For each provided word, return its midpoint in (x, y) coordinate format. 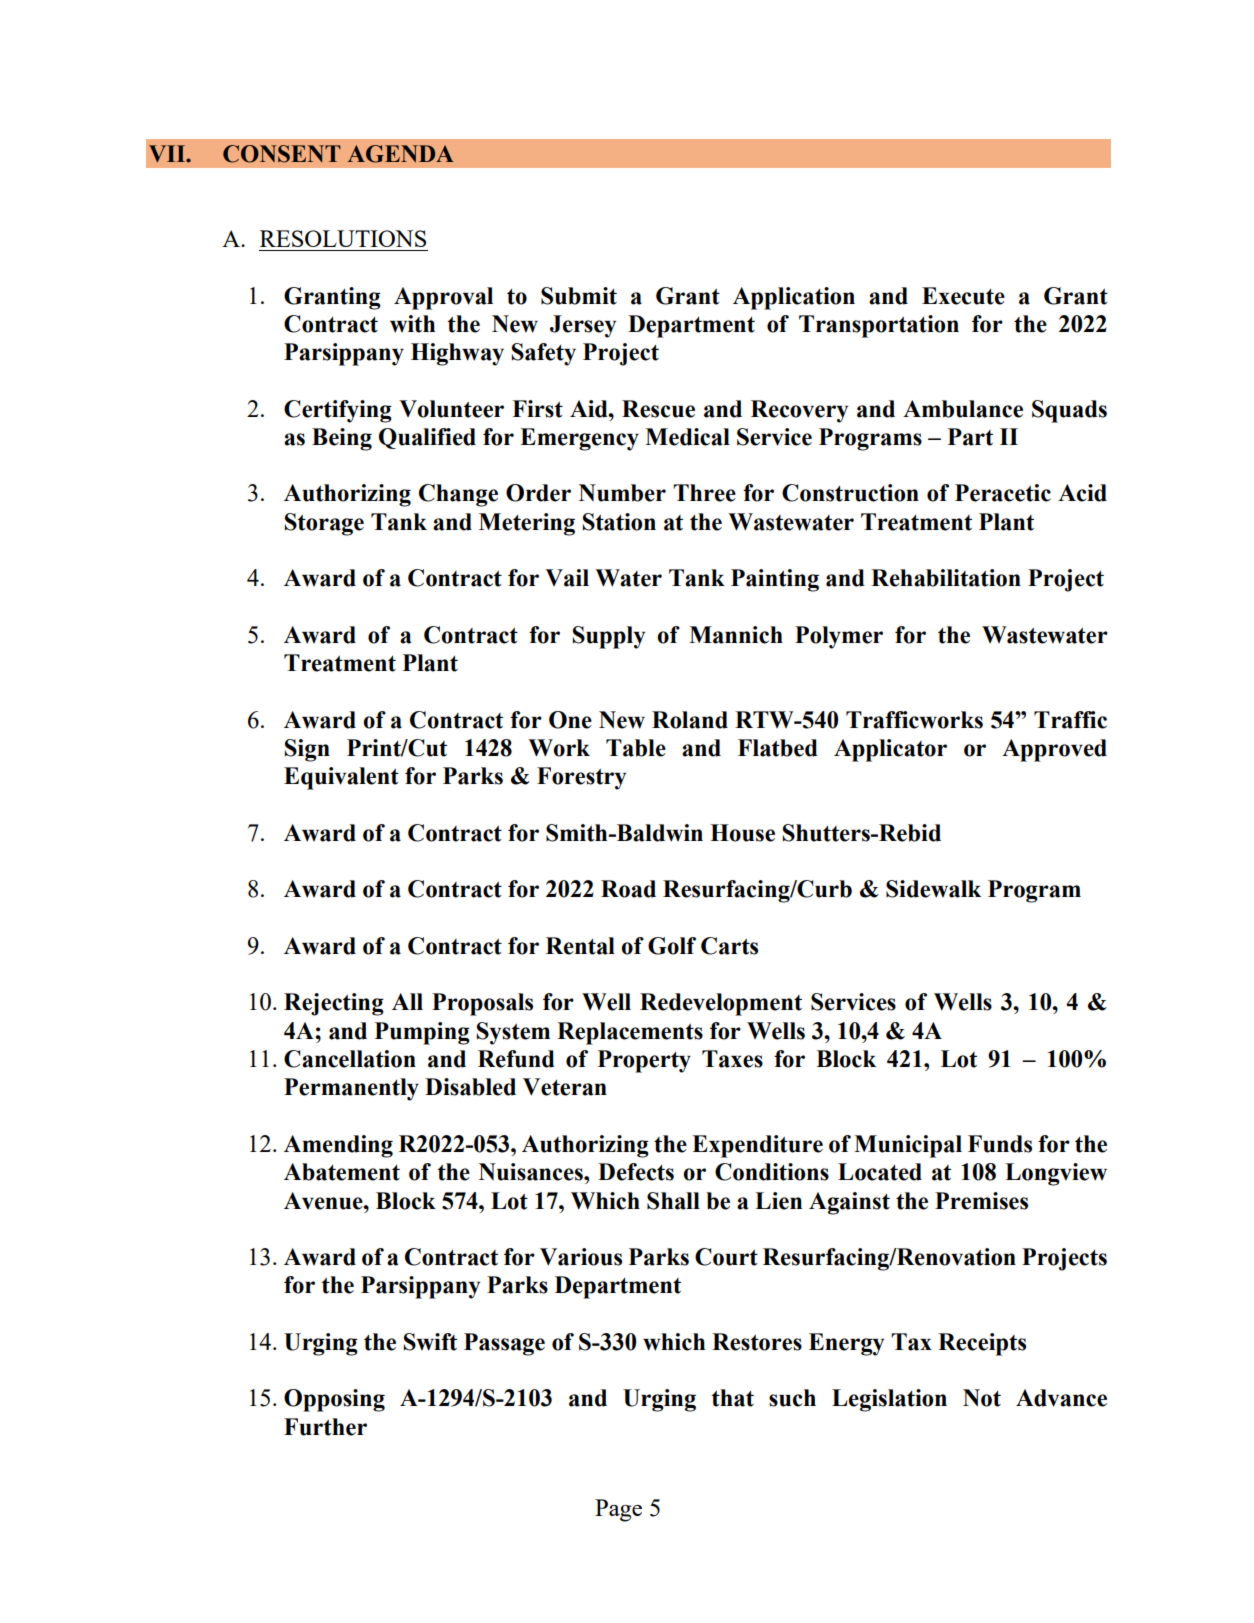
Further (325, 1427)
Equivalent (341, 778)
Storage (324, 524)
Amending (338, 1146)
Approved (1054, 750)
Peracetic (1003, 493)
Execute (963, 296)
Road (628, 889)
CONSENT (282, 154)
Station (619, 522)
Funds (1000, 1144)
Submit (579, 296)
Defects (636, 1172)
